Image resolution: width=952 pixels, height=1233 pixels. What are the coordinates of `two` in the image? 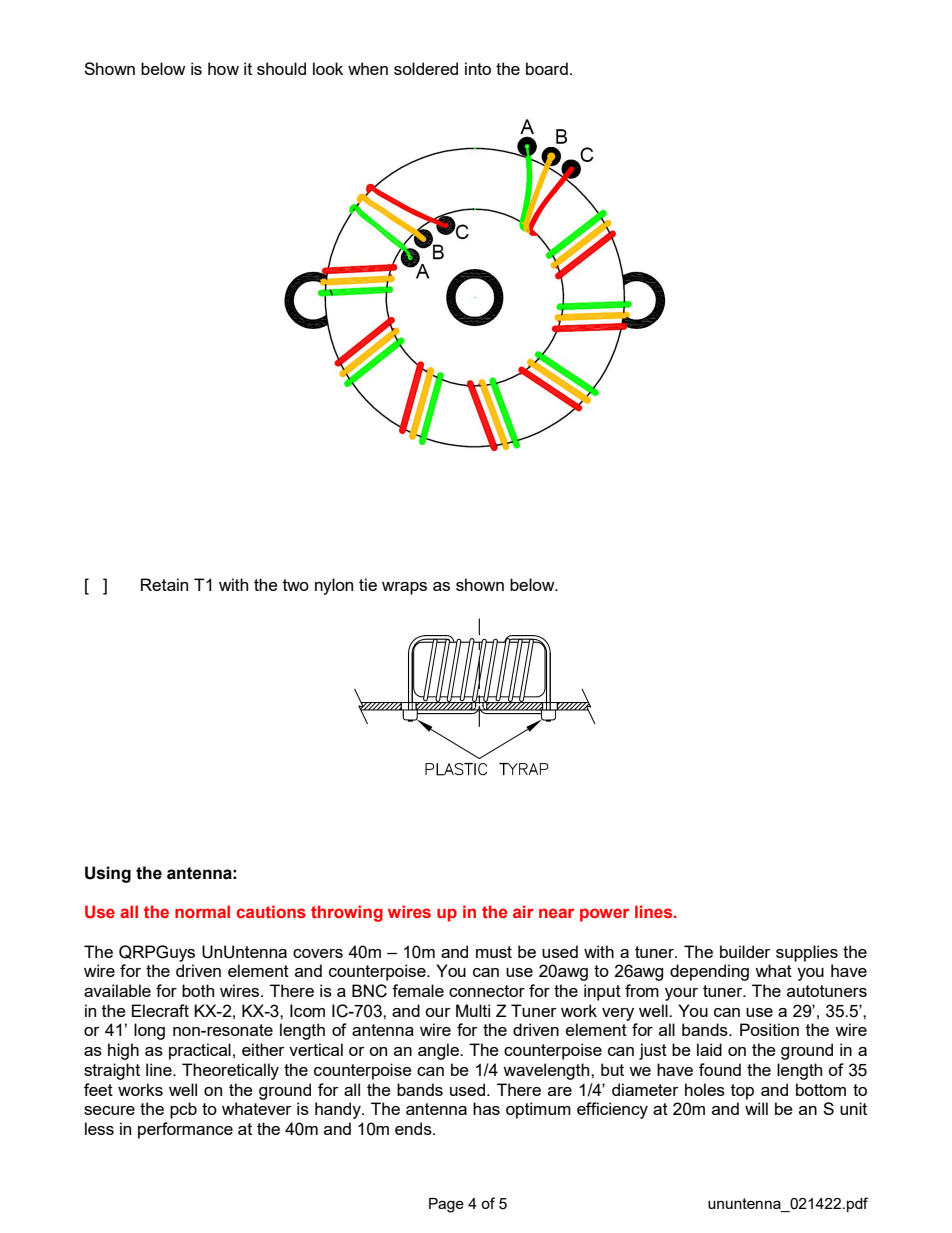 It's located at (296, 585).
